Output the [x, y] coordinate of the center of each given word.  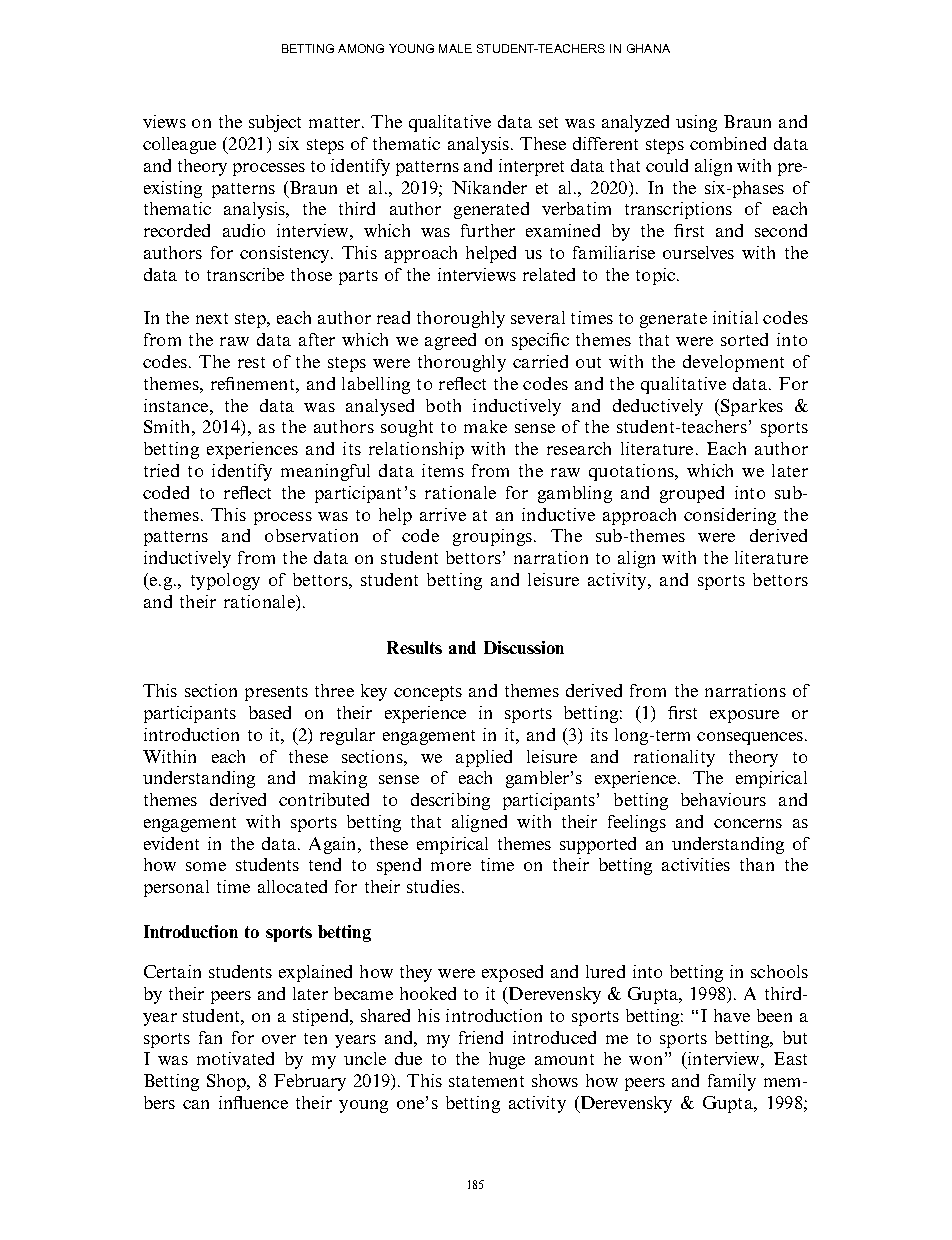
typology [225, 581]
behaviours [723, 799]
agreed [450, 341]
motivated [235, 1058]
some [206, 866]
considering [730, 516]
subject [275, 123]
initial [735, 317]
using [696, 123]
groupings [494, 537]
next [212, 318]
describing [450, 801]
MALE [455, 48]
